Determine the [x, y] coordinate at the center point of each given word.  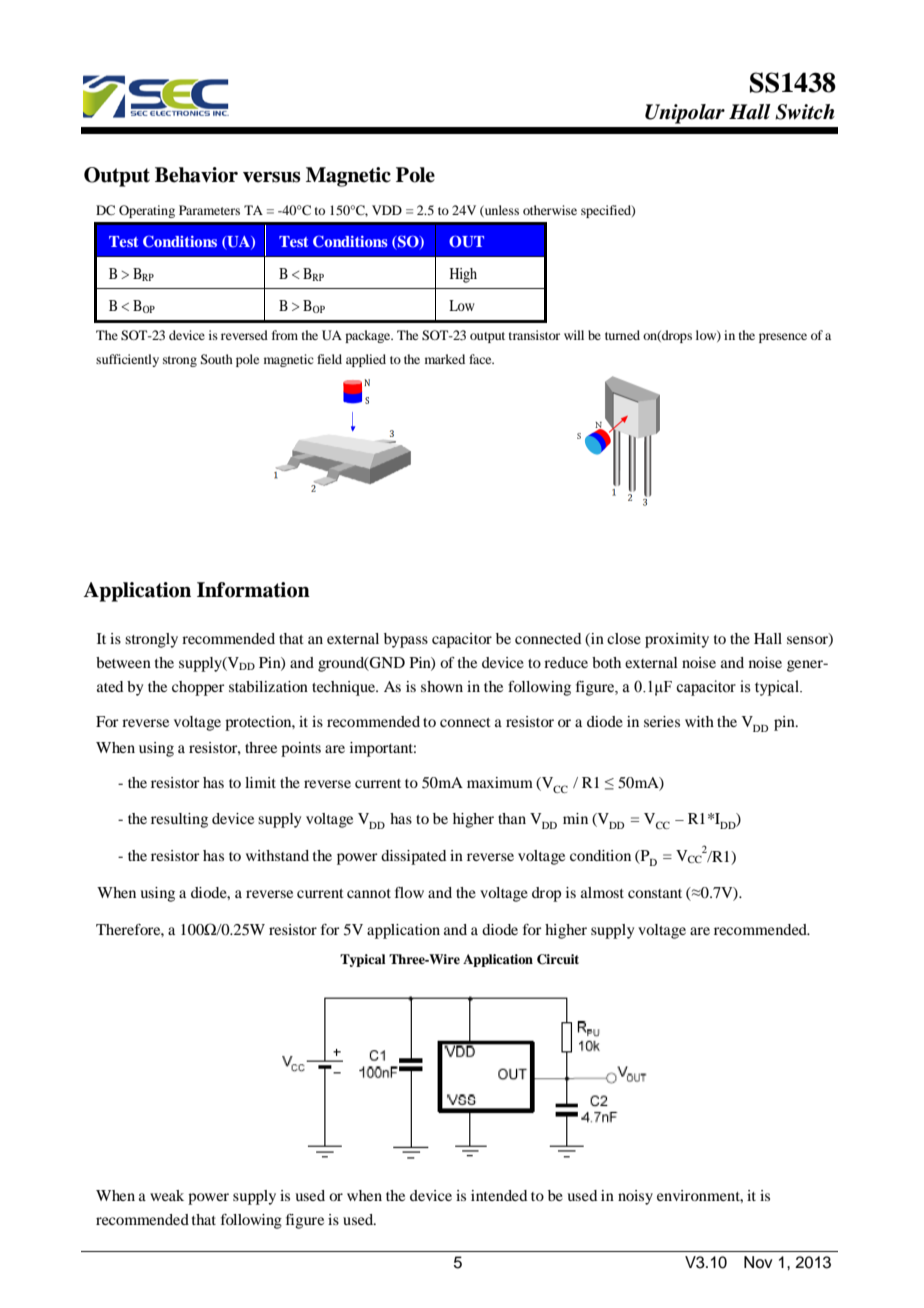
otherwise [550, 210]
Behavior [196, 175]
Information [253, 590]
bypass [406, 640]
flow [409, 892]
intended [499, 1195]
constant [655, 893]
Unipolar [685, 114]
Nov [758, 1262]
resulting [179, 820]
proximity [677, 640]
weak [167, 1195]
